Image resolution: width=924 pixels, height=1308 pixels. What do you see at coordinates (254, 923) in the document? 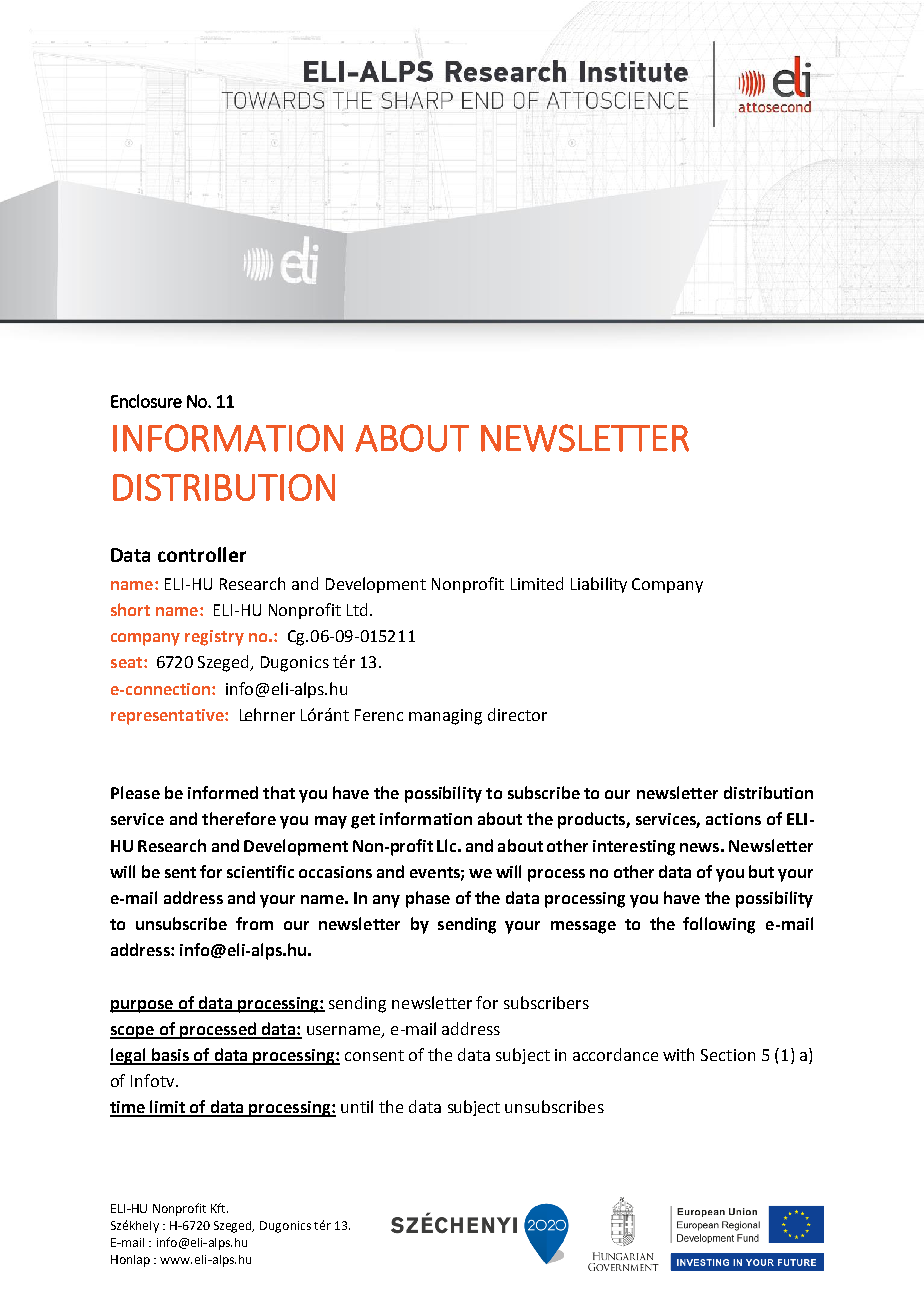
I see `from` at bounding box center [254, 923].
